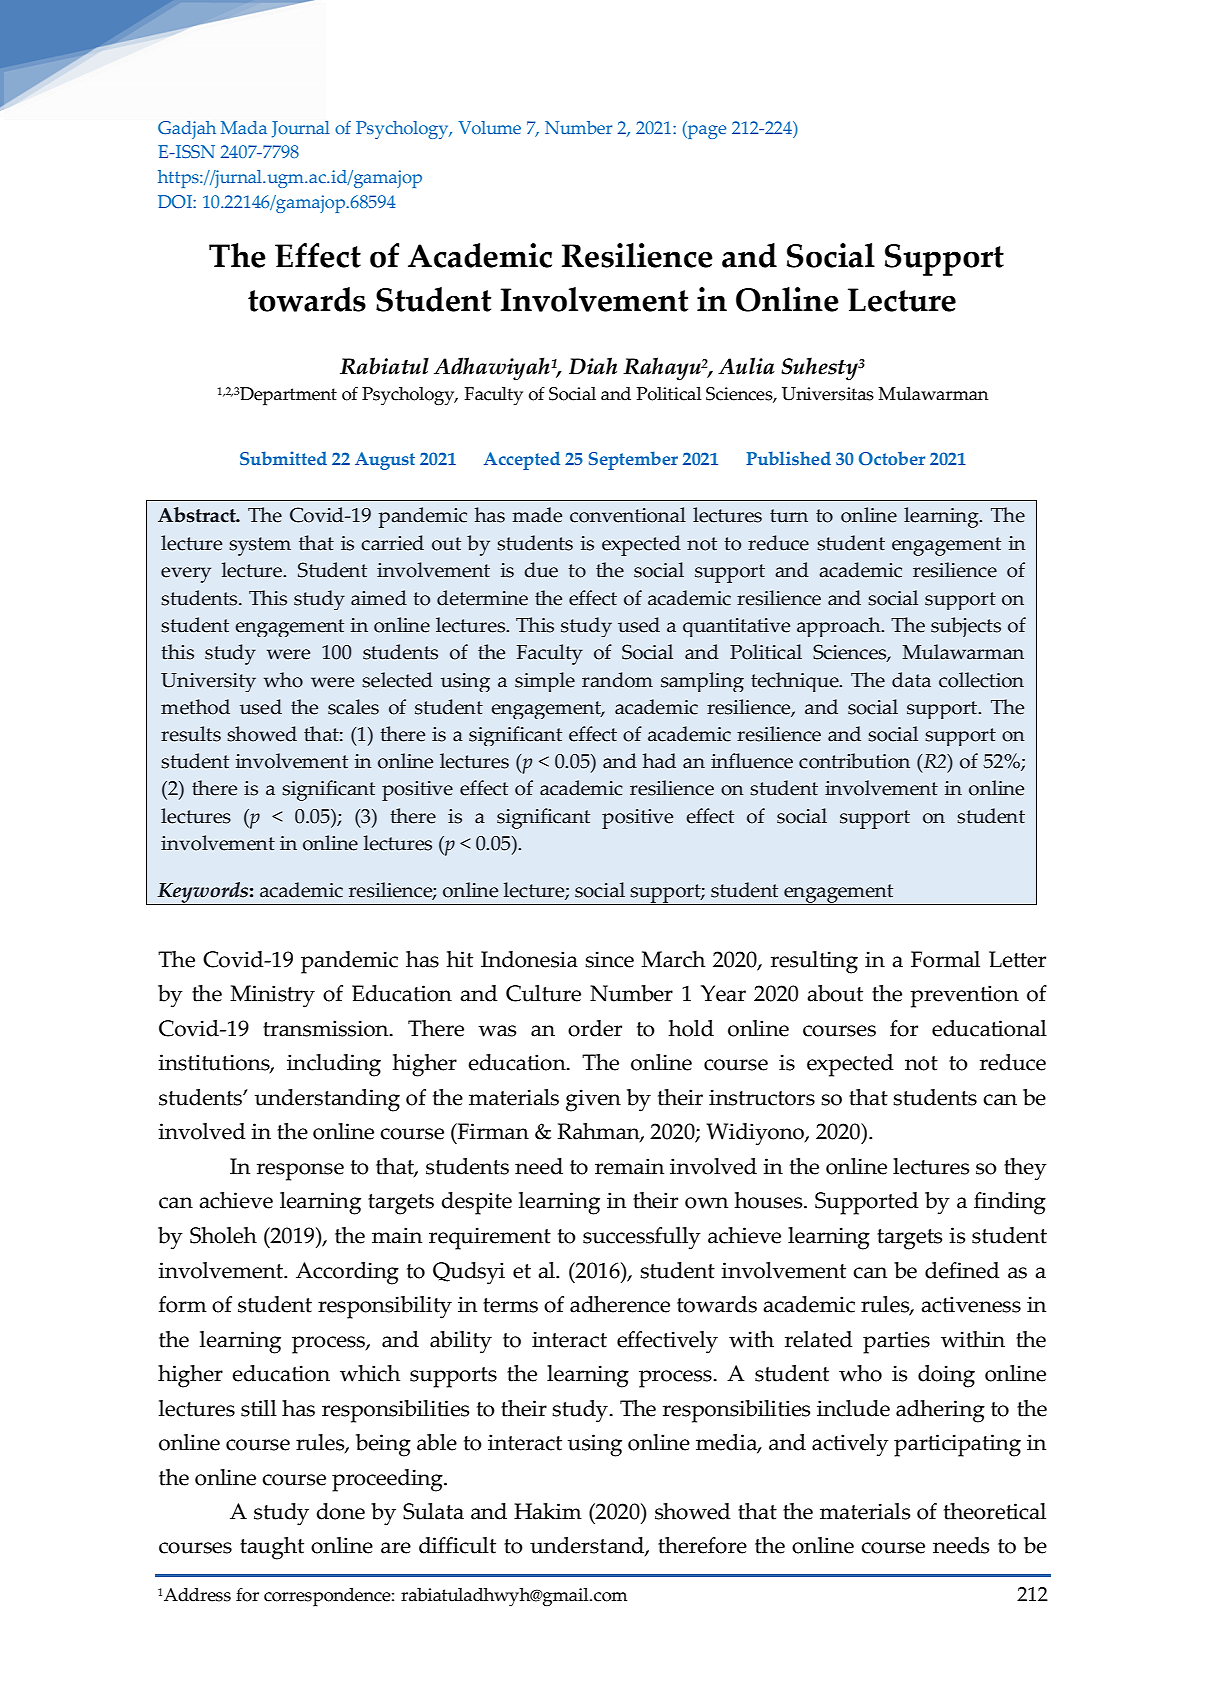  What do you see at coordinates (272, 1548) in the screenshot?
I see `taught` at bounding box center [272, 1548].
